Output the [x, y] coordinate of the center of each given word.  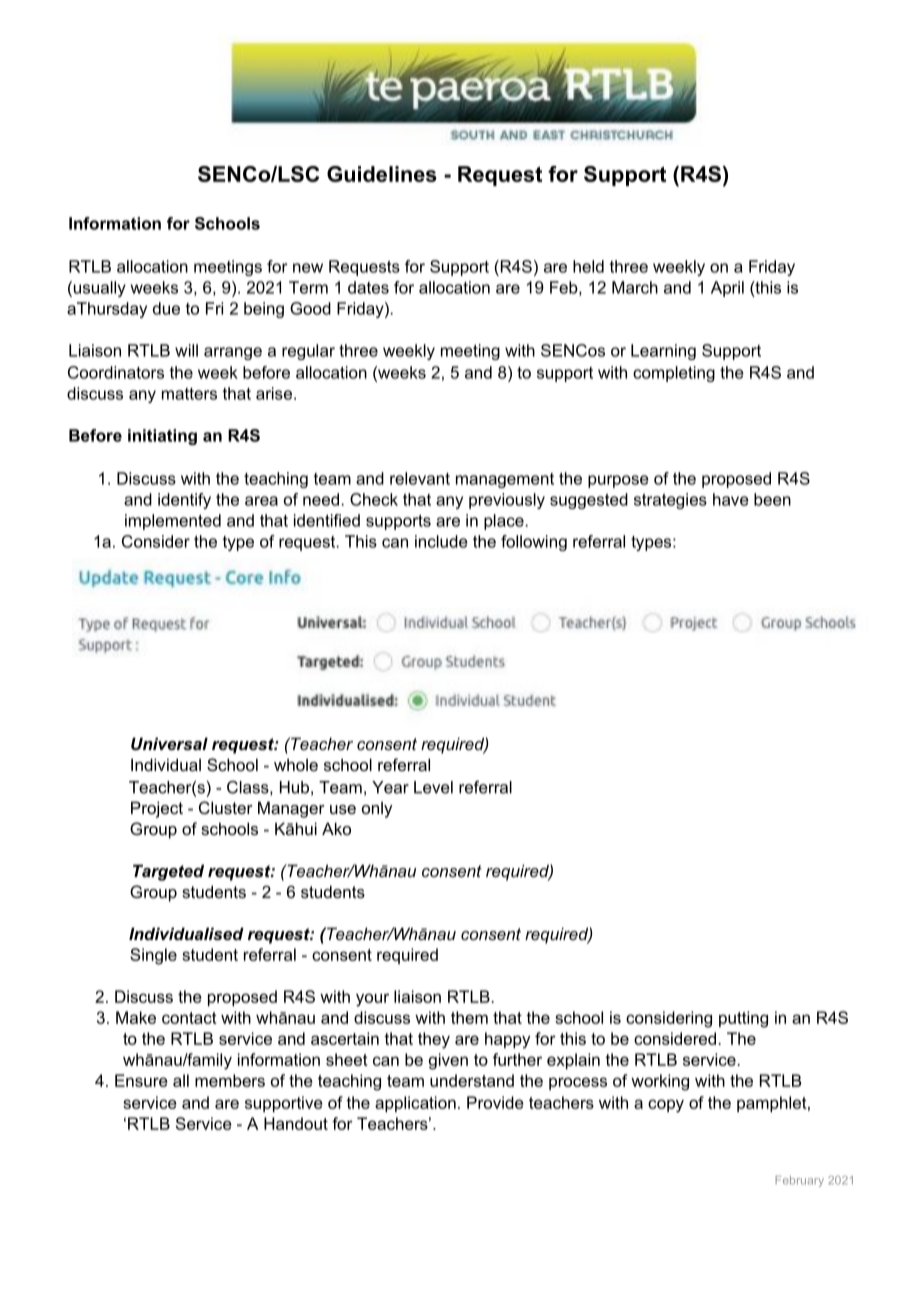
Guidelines [382, 174]
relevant [420, 478]
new [308, 268]
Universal [169, 743]
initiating [162, 437]
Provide [495, 1102]
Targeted [168, 872]
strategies [670, 501]
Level [433, 787]
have [731, 499]
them [469, 1017]
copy [666, 1106]
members [230, 1080]
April [727, 289]
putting [743, 1019]
